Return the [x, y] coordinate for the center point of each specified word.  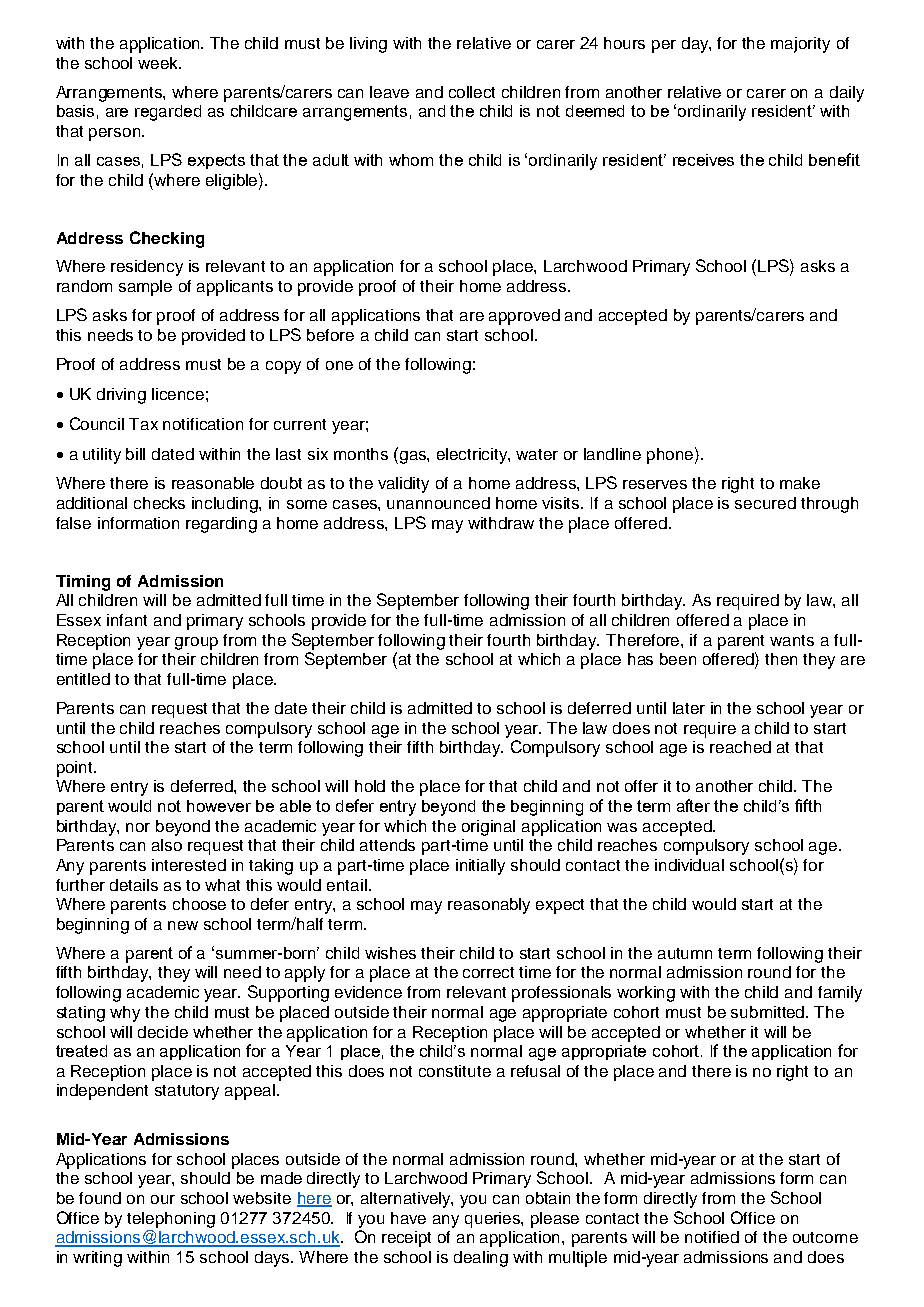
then [781, 659]
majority [800, 45]
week [159, 63]
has [640, 659]
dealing [481, 1259]
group [196, 643]
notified [712, 1237]
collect [472, 92]
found [100, 1198]
